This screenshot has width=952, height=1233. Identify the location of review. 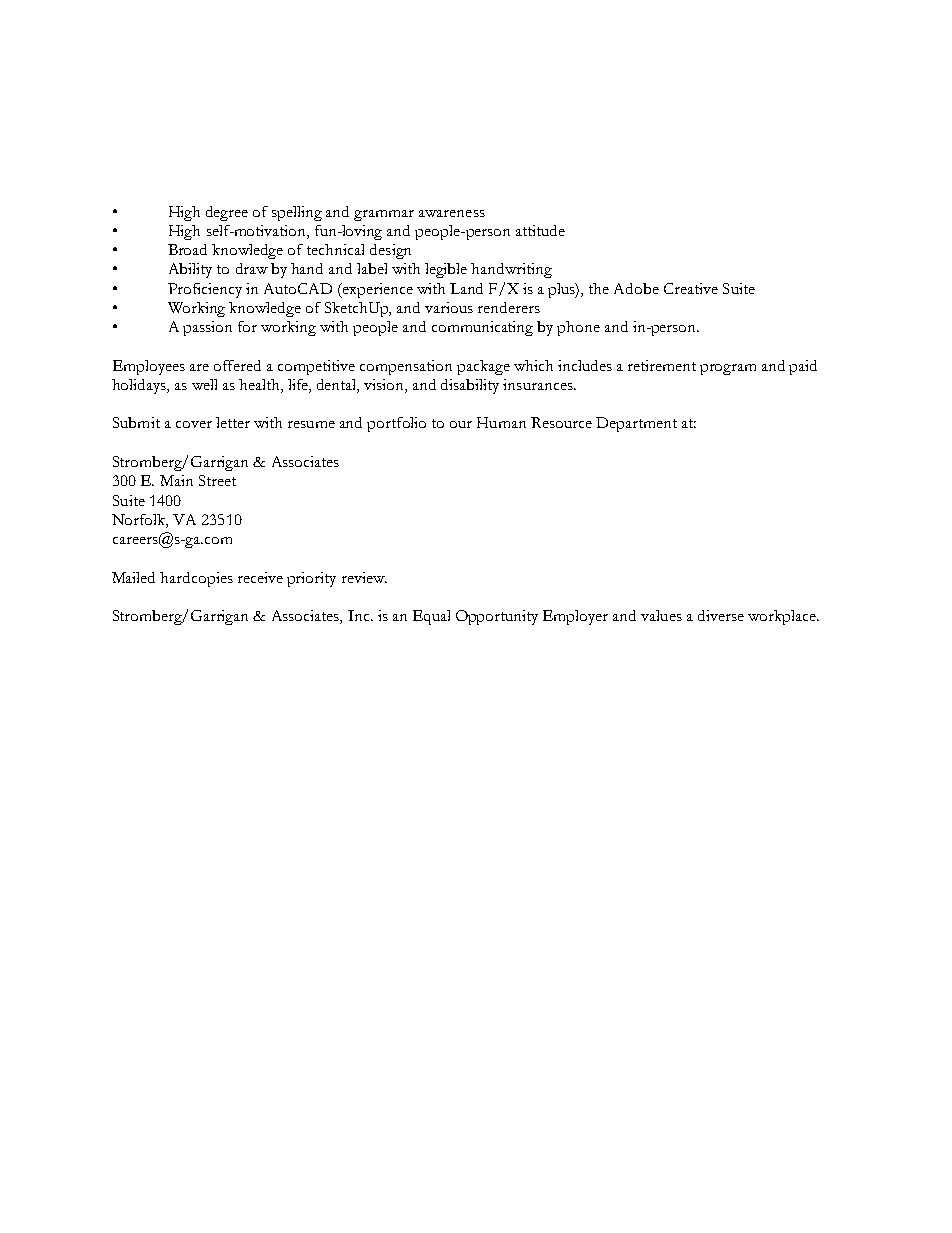
(364, 577).
